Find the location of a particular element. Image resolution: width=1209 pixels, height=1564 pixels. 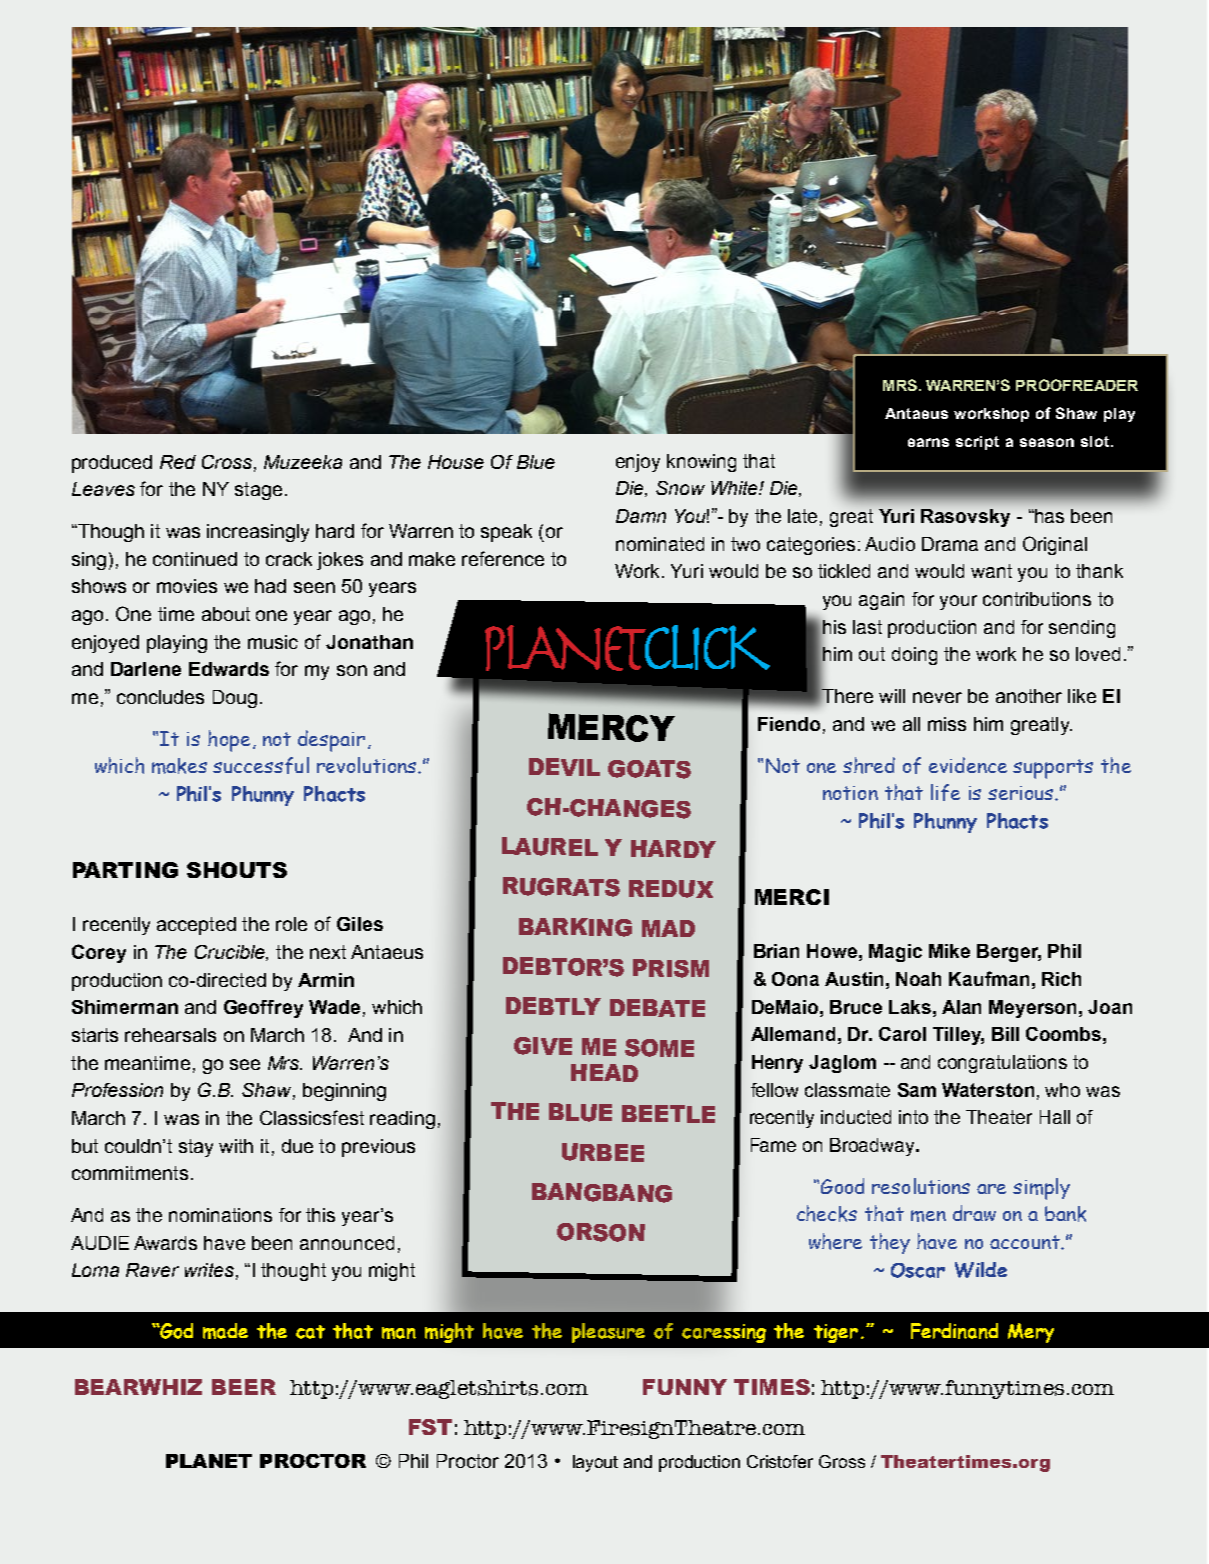

Edwards is located at coordinates (229, 669).
